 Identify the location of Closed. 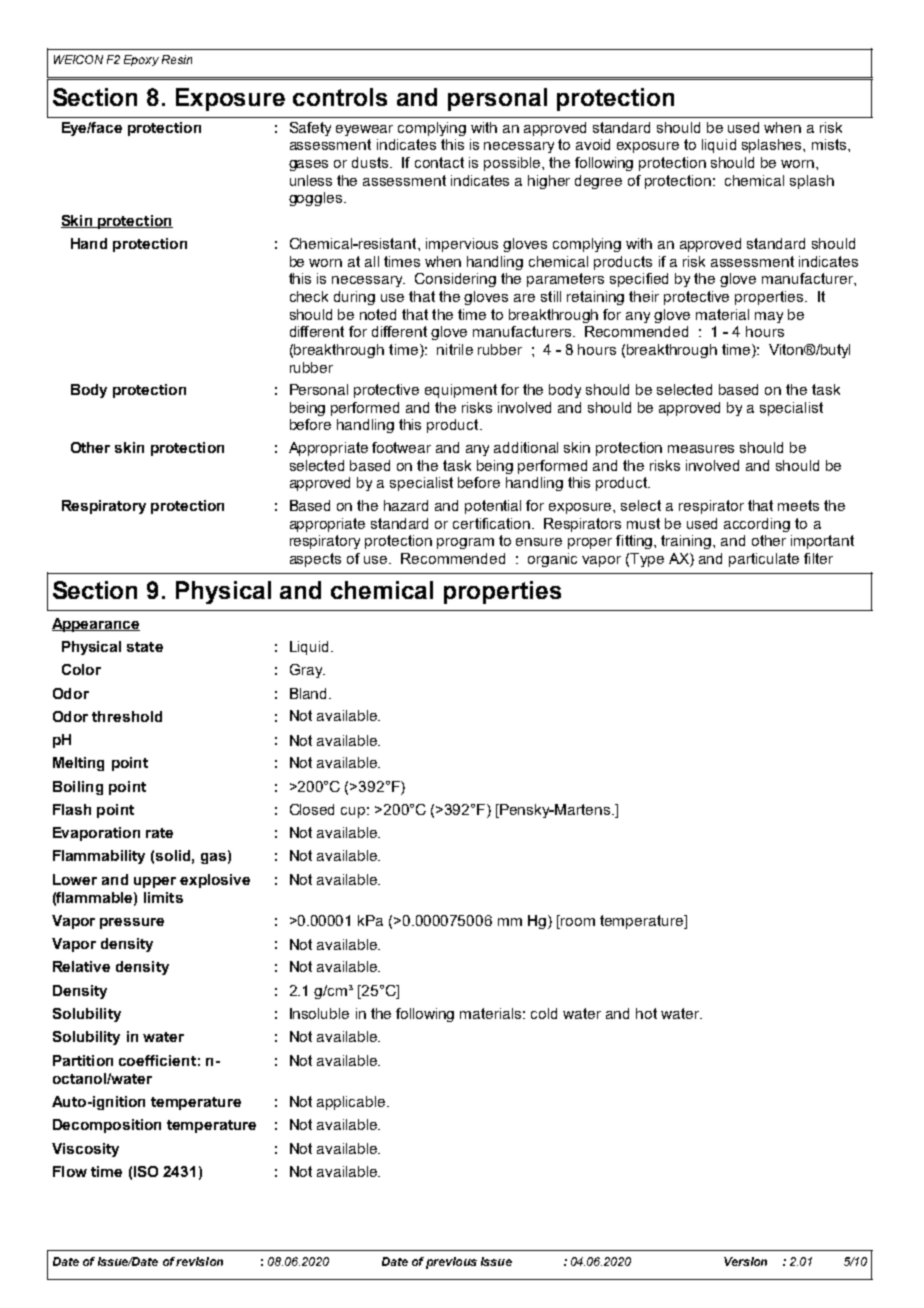
(312, 809).
